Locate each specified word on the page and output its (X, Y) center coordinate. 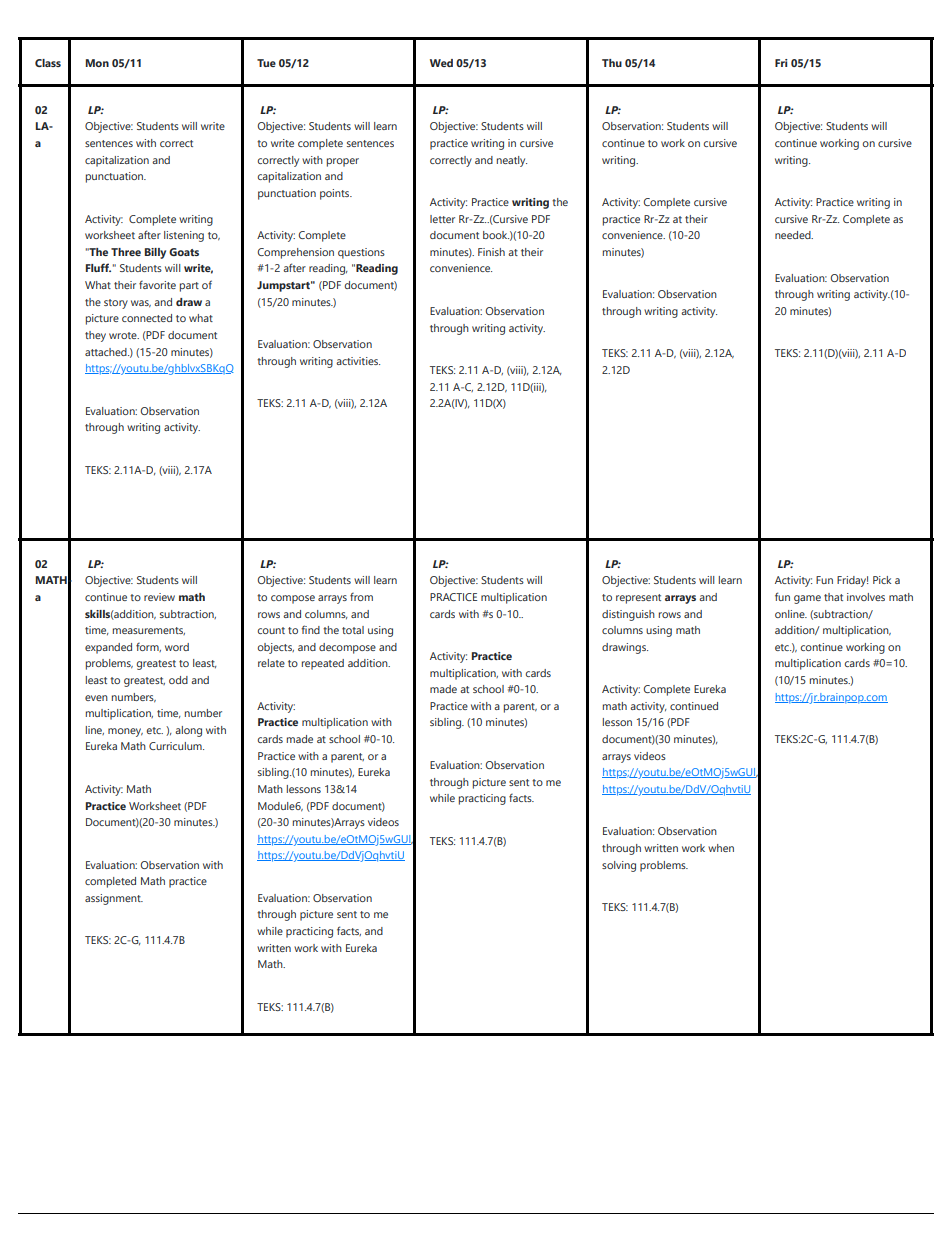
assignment (114, 899)
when (721, 848)
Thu (612, 63)
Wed (441, 63)
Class (48, 63)
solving (619, 866)
